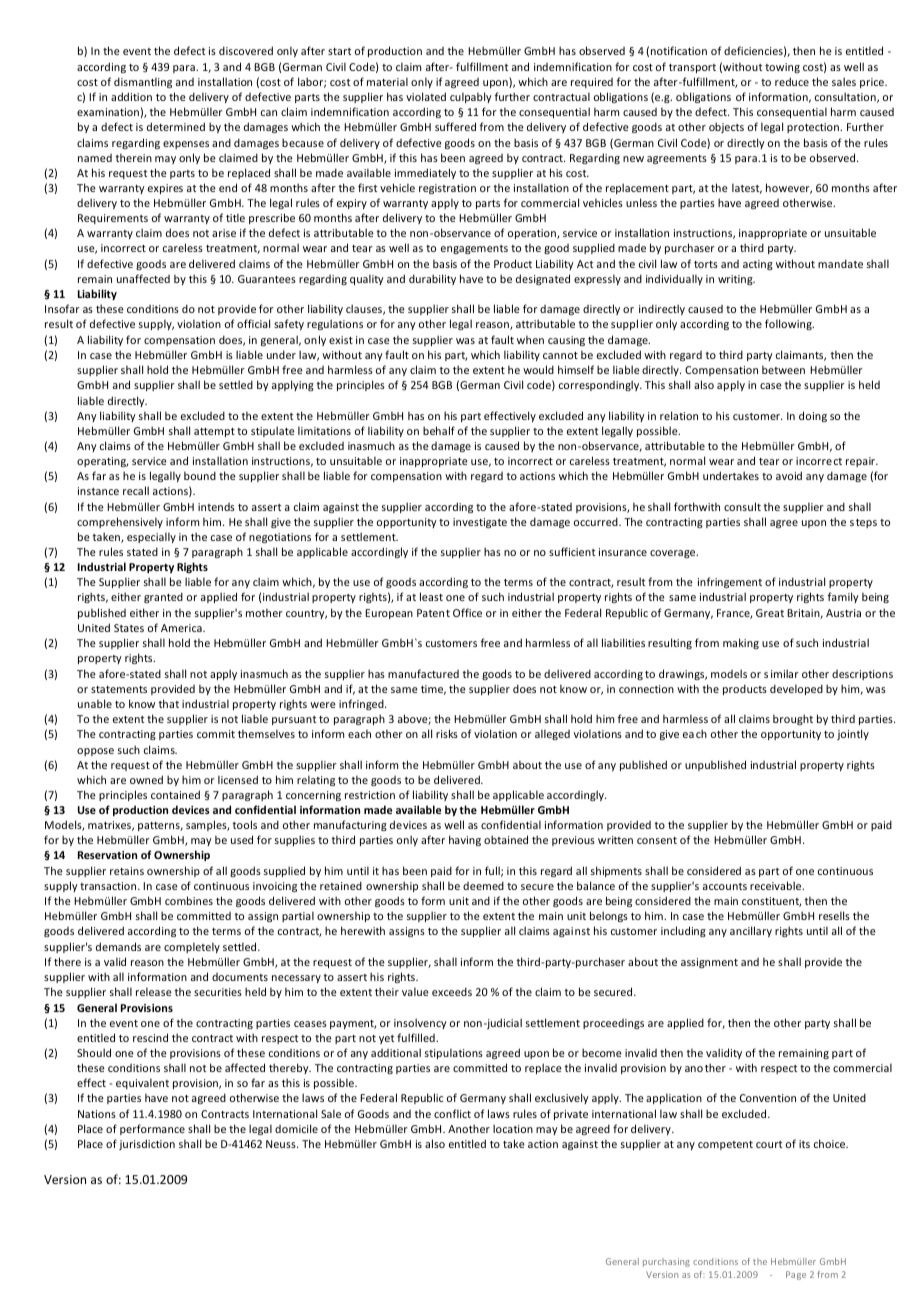 The image size is (924, 1308). I want to click on violated, so click(426, 96).
